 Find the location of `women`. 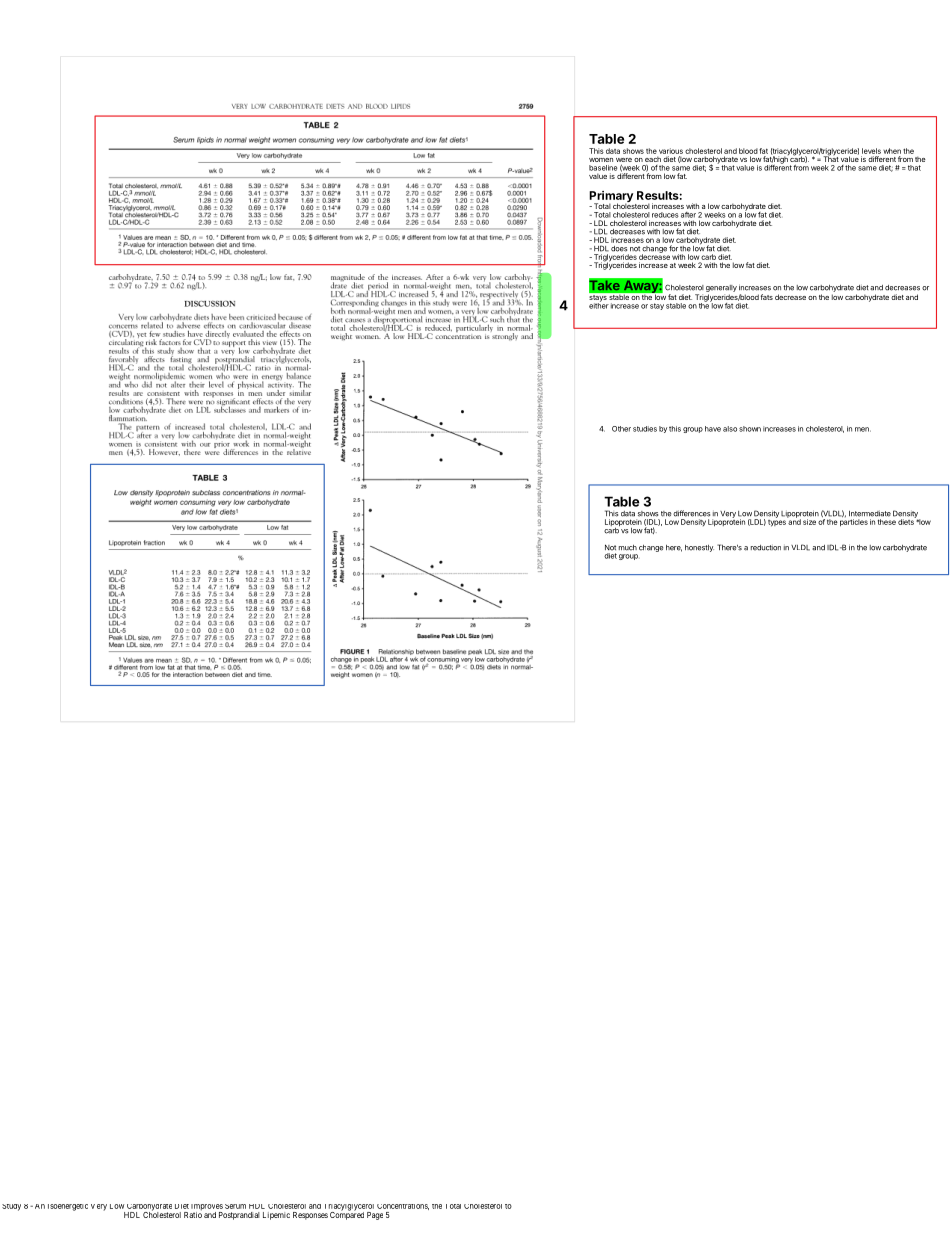

women is located at coordinates (601, 160).
